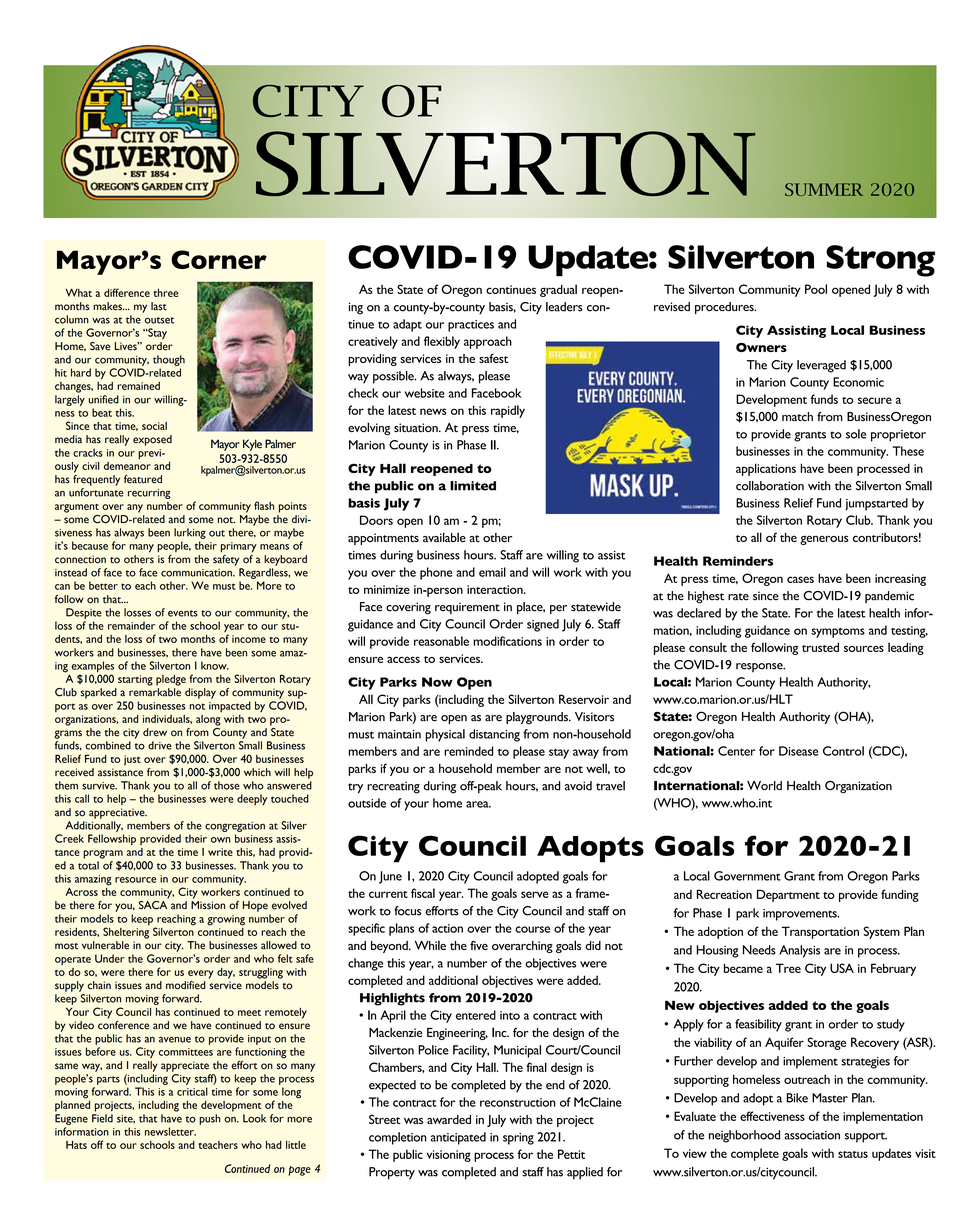 Image resolution: width=980 pixels, height=1220 pixels. I want to click on trusted, so click(820, 647).
